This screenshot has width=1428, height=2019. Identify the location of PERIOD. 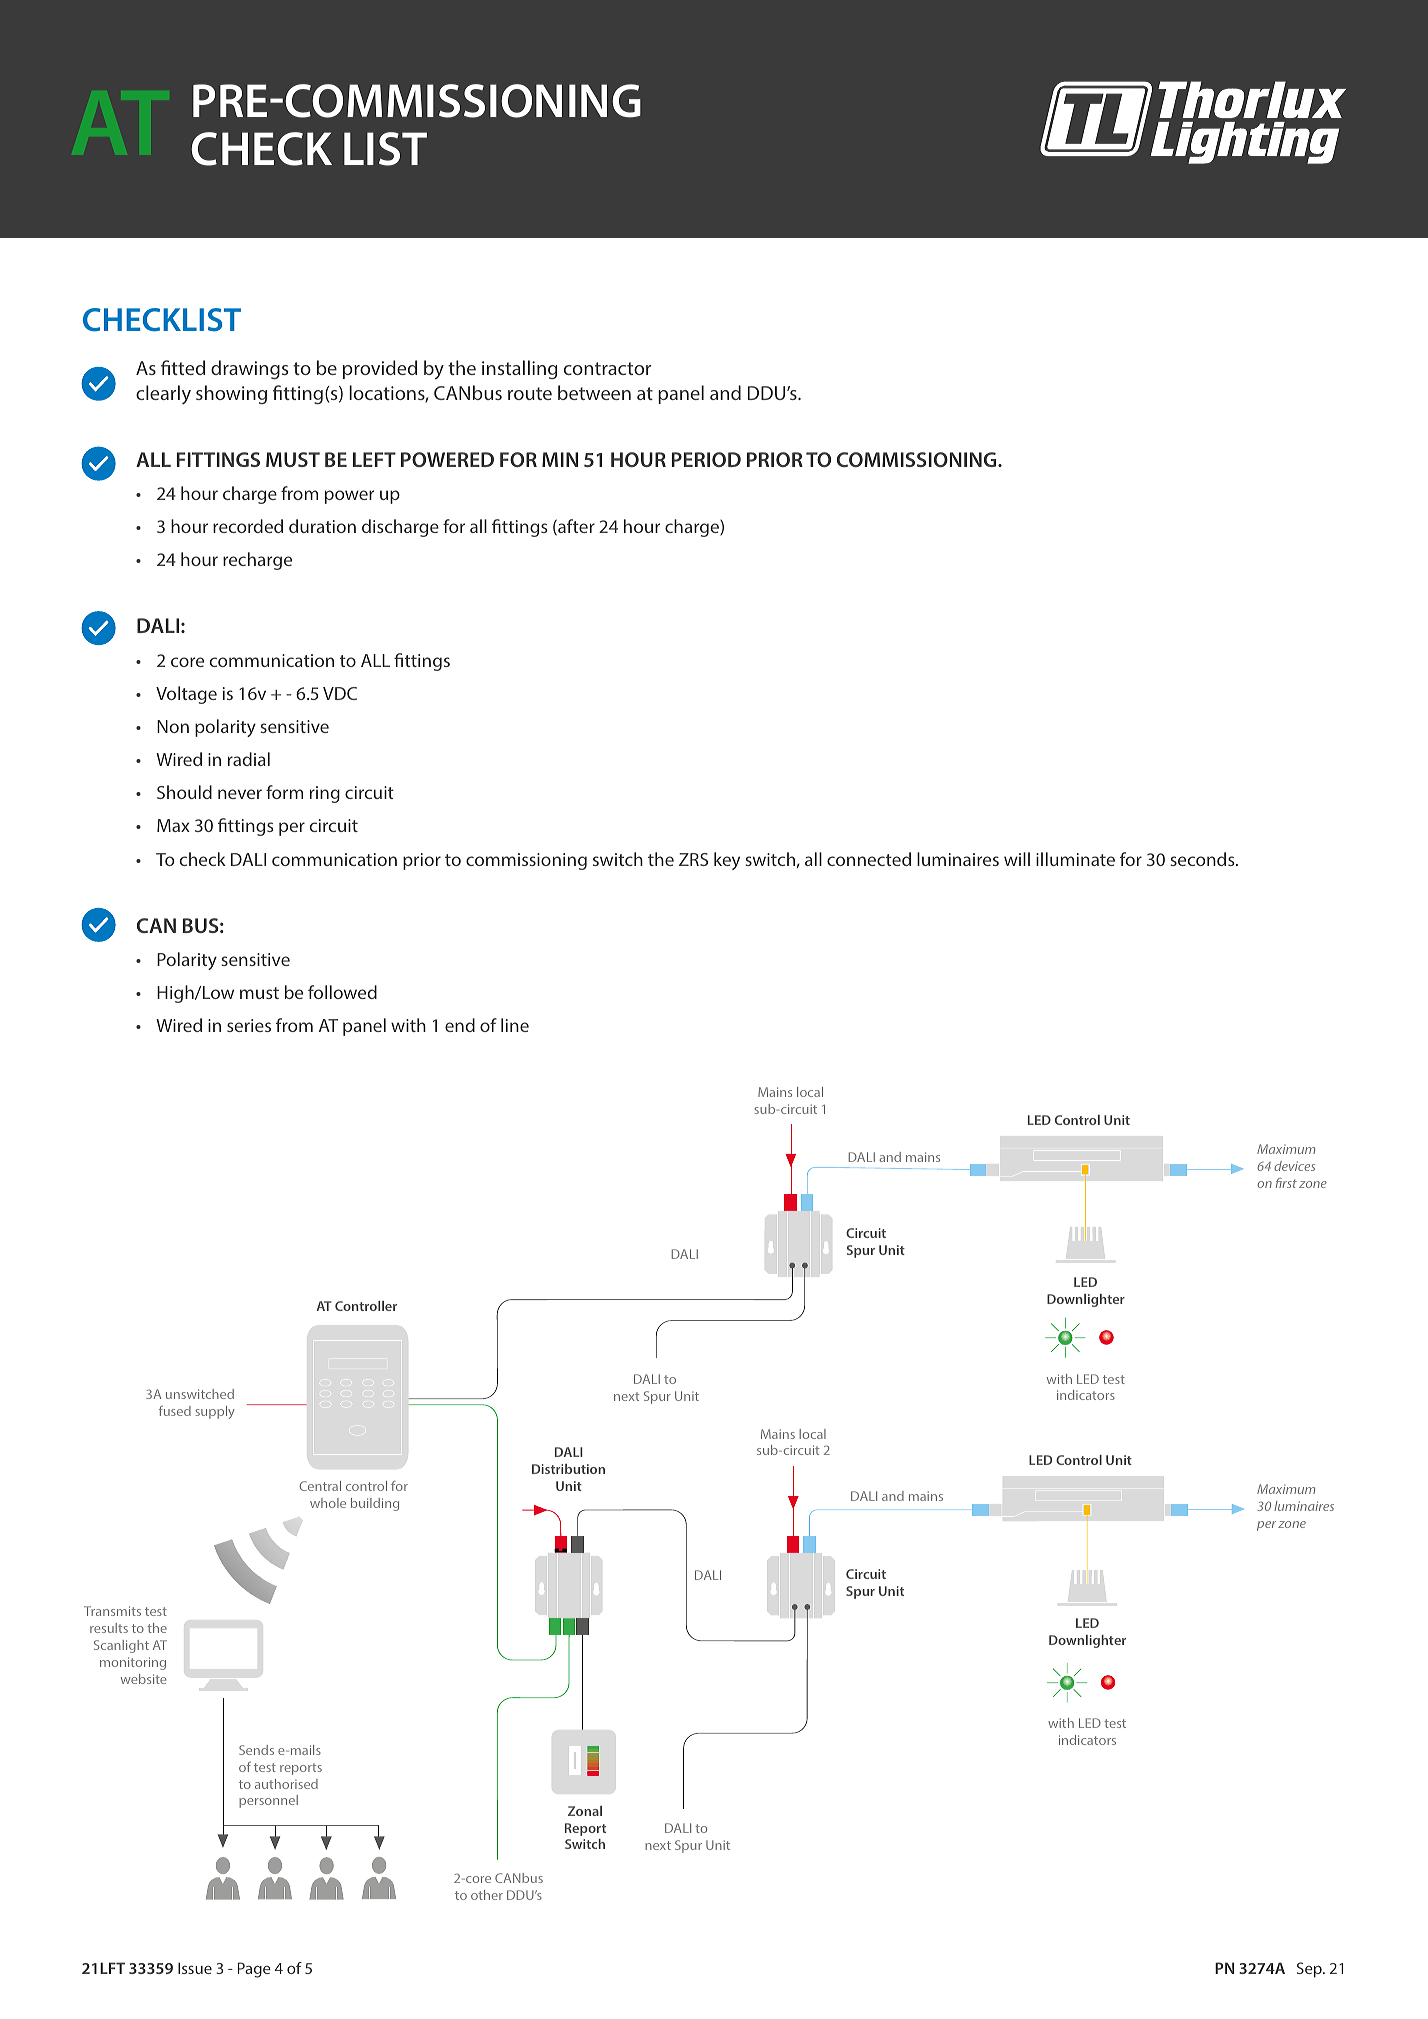
(706, 459).
